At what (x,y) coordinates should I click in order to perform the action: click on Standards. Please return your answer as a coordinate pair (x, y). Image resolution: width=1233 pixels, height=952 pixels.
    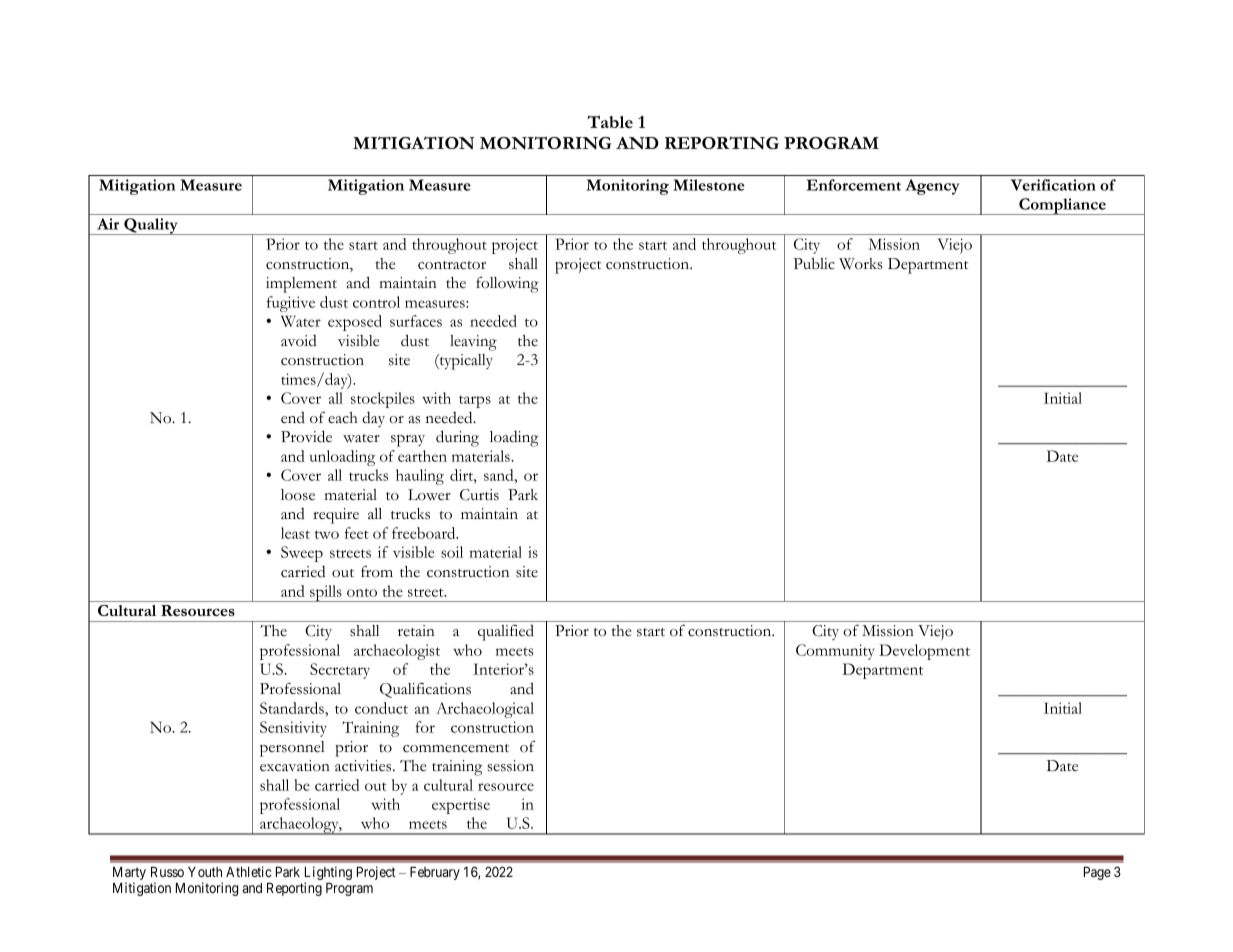
    Looking at the image, I should click on (293, 708).
